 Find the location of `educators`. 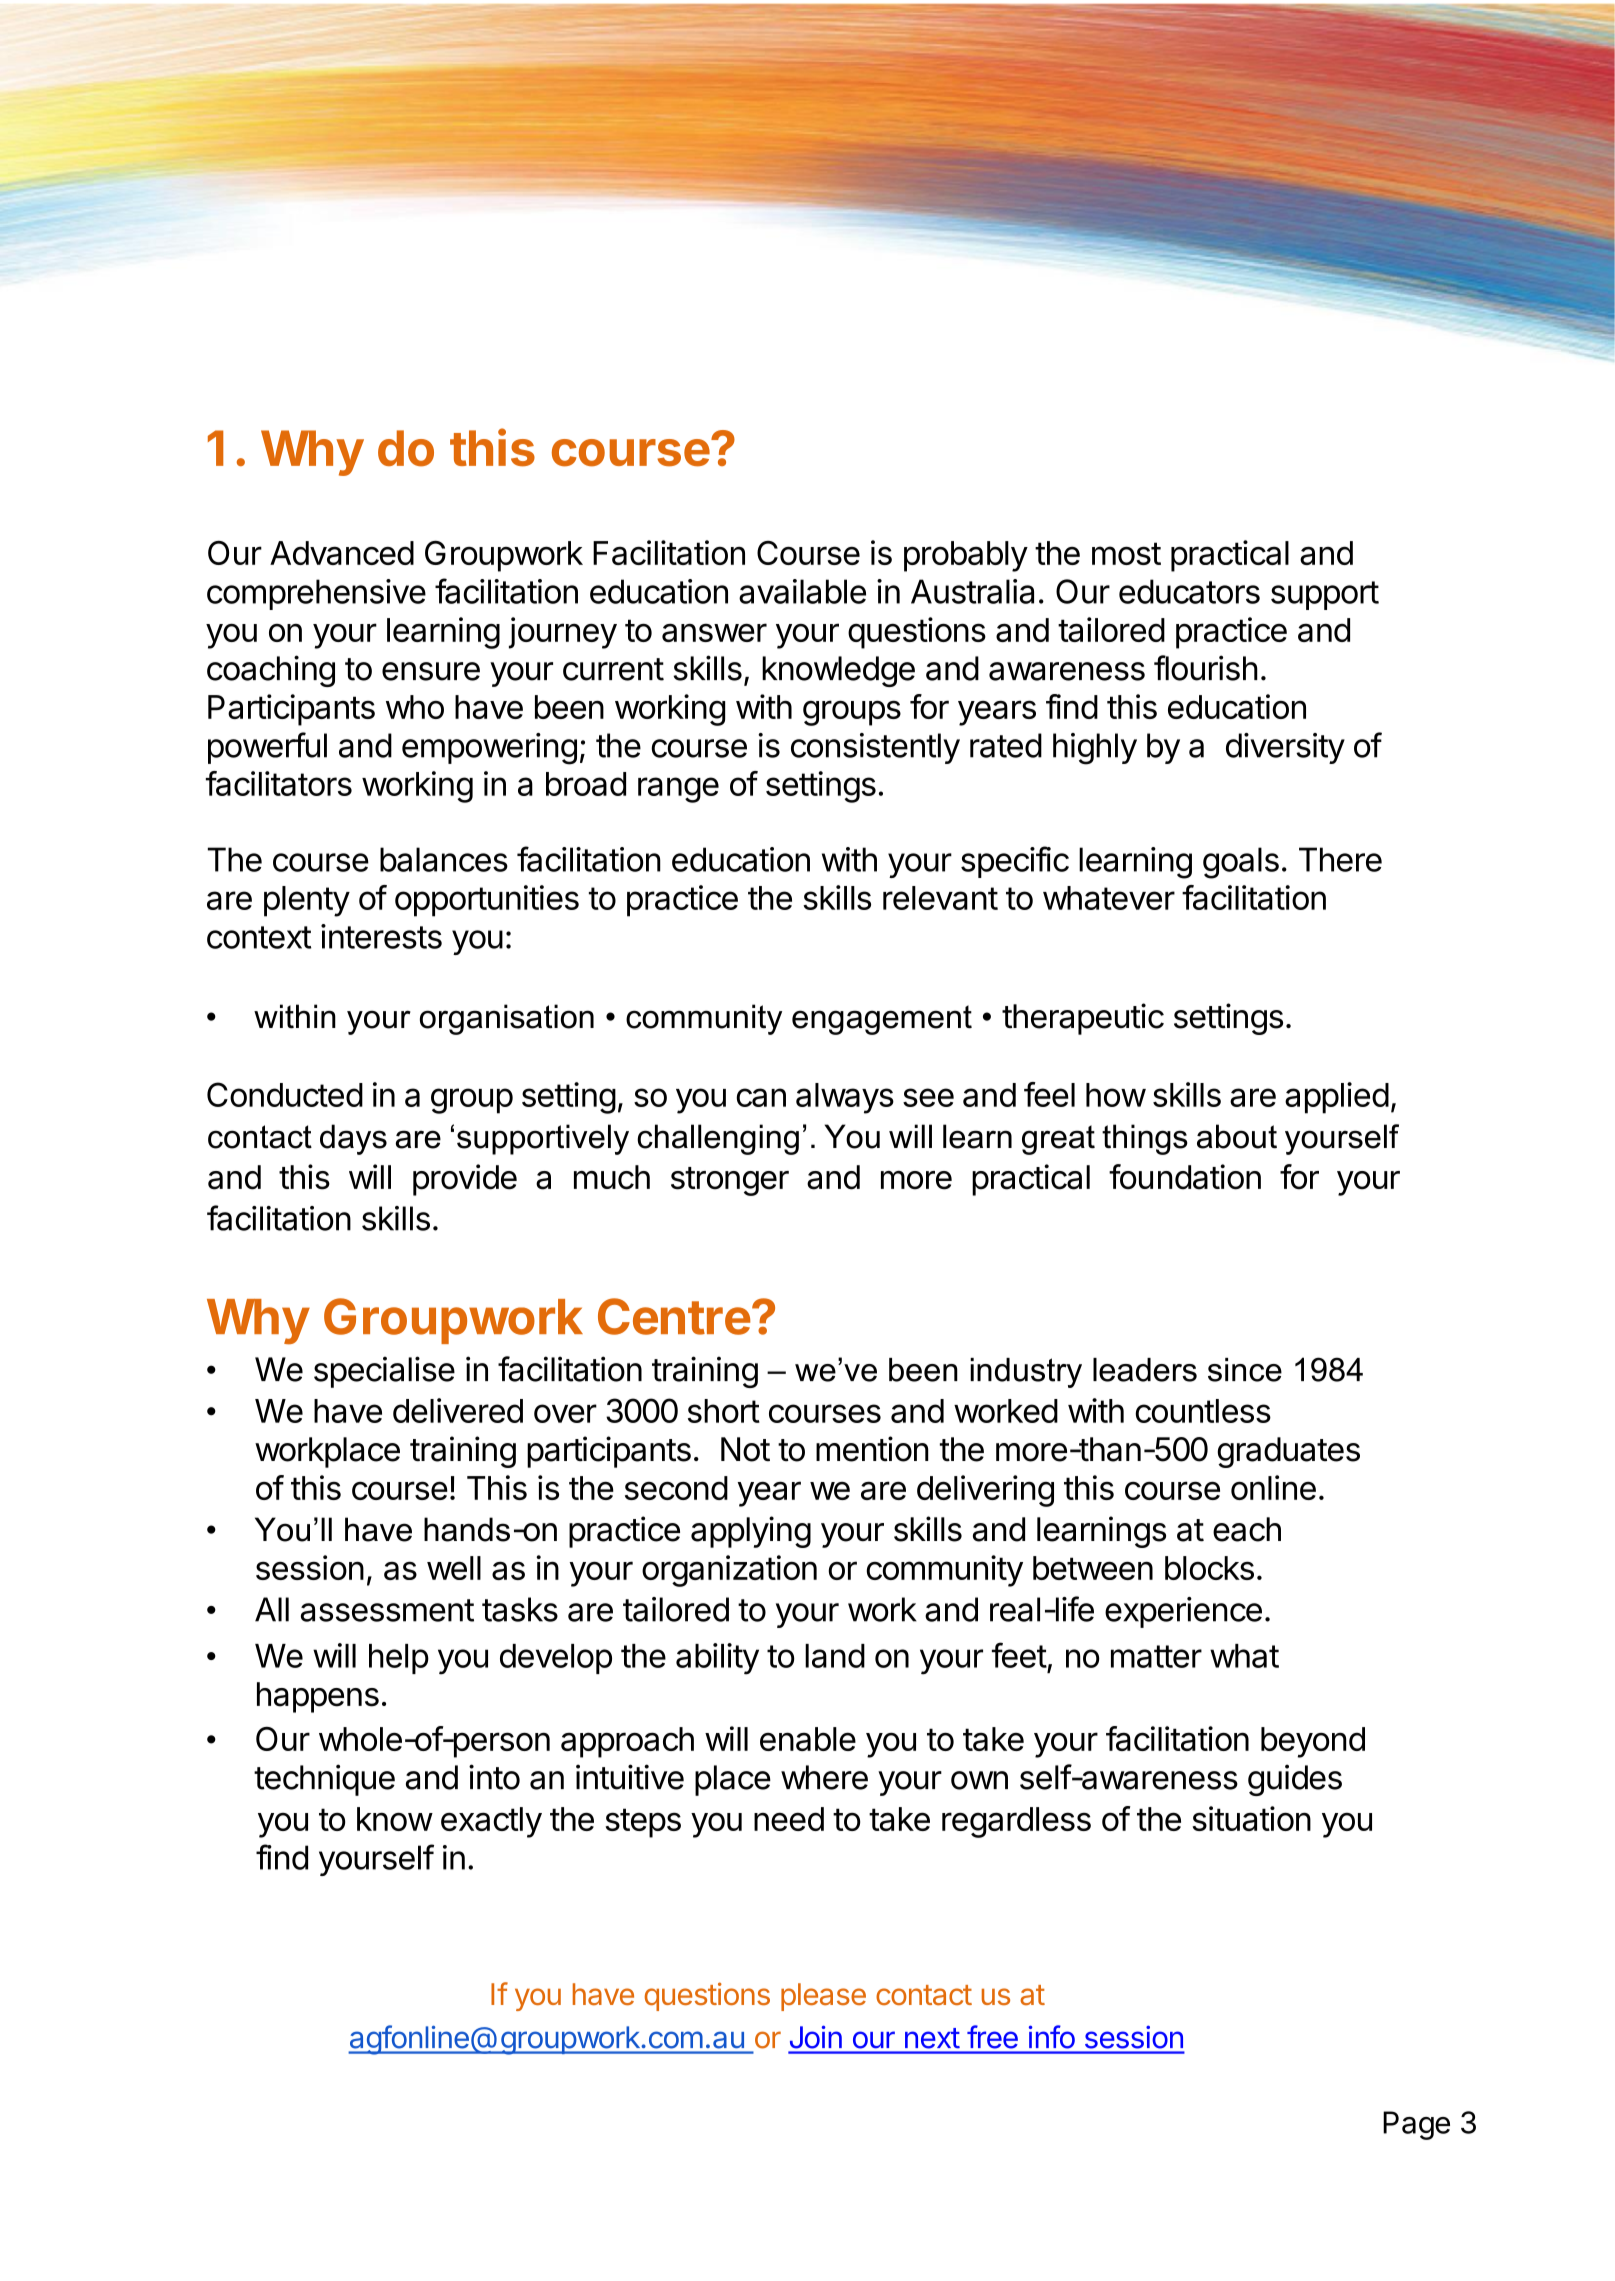

educators is located at coordinates (1189, 591).
